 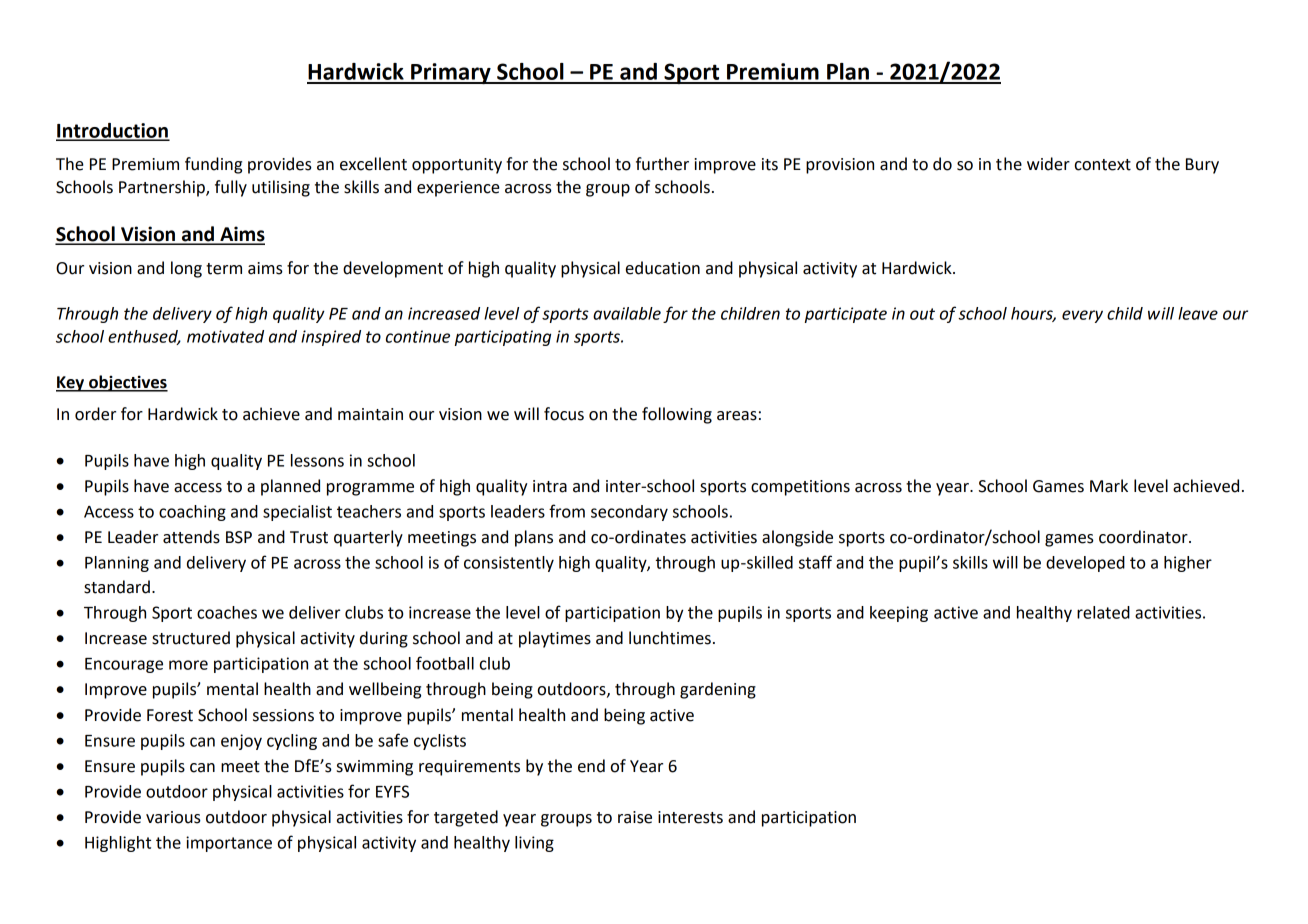 I want to click on Introduction, so click(x=113, y=131).
